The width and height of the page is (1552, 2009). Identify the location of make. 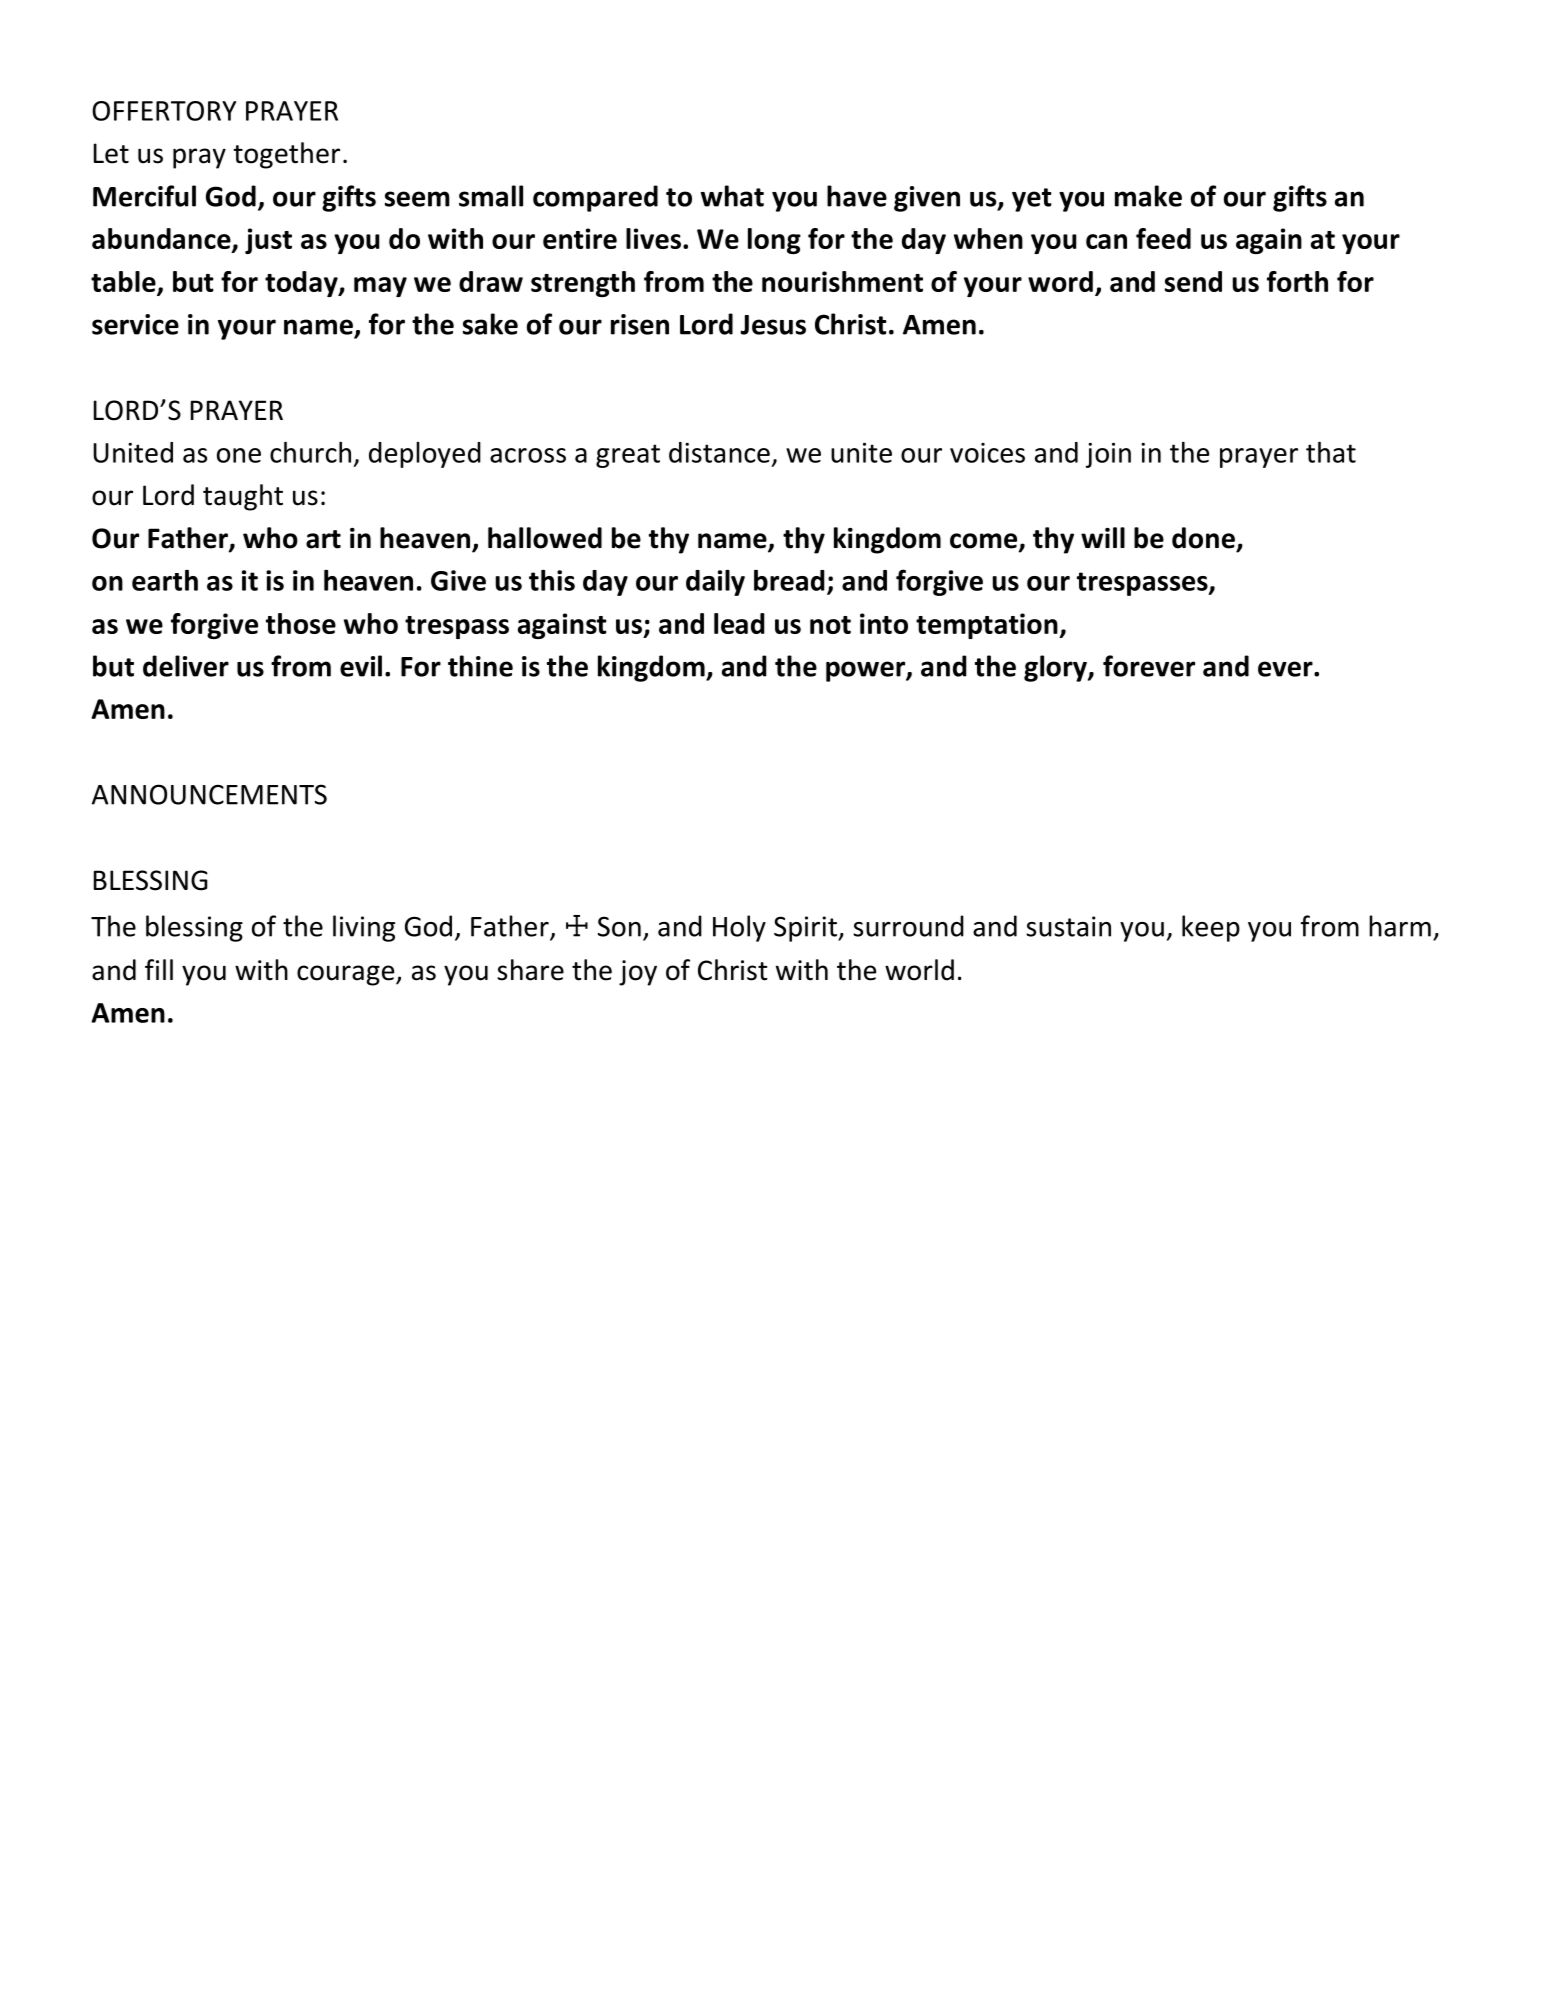
(1148, 196).
